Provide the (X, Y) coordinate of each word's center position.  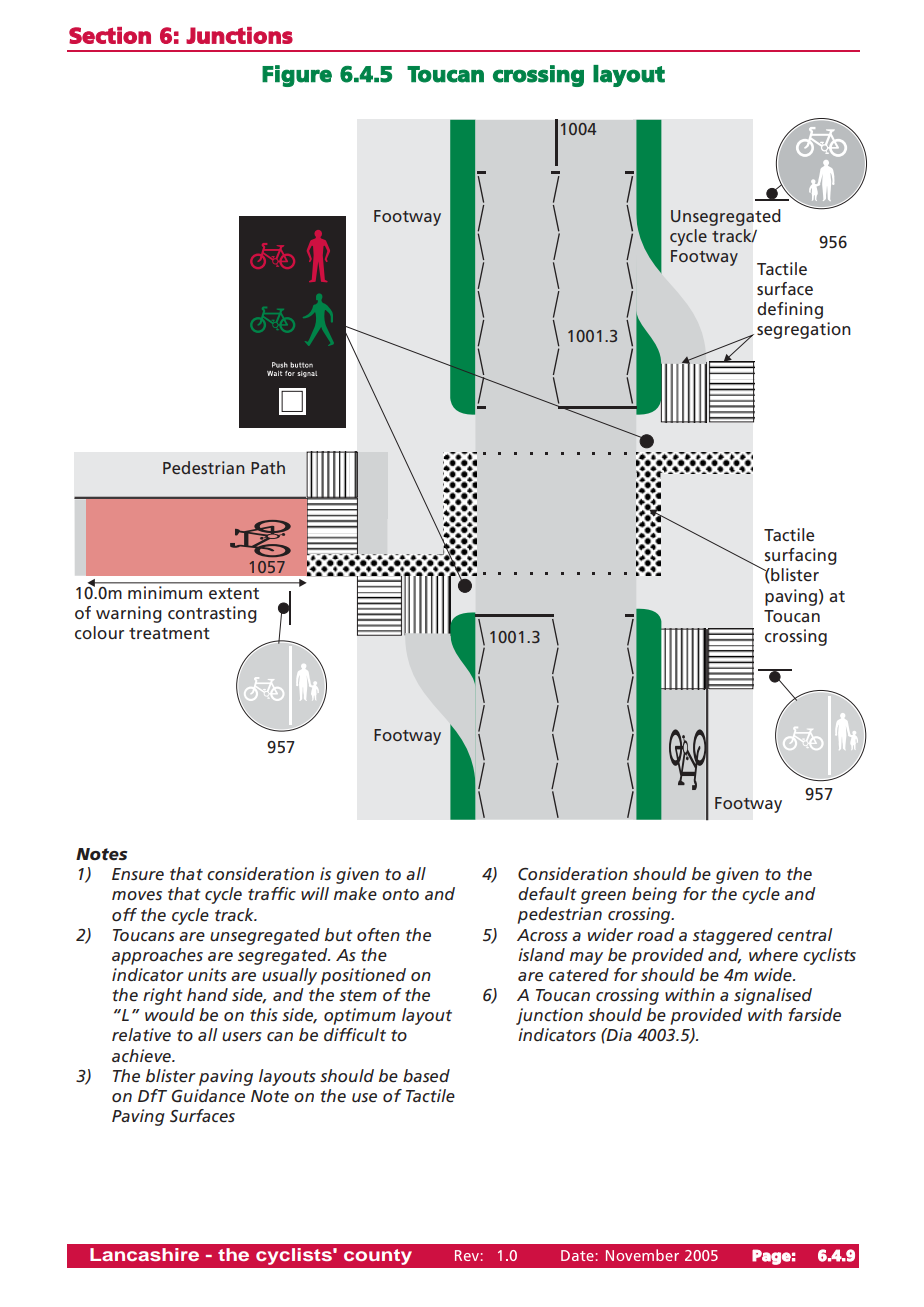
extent (234, 594)
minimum (165, 592)
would (170, 1014)
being (654, 895)
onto (400, 894)
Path (268, 467)
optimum (360, 1016)
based (426, 1075)
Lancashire (144, 1254)
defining (790, 310)
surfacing (801, 556)
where (773, 954)
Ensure (138, 874)
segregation (804, 330)
